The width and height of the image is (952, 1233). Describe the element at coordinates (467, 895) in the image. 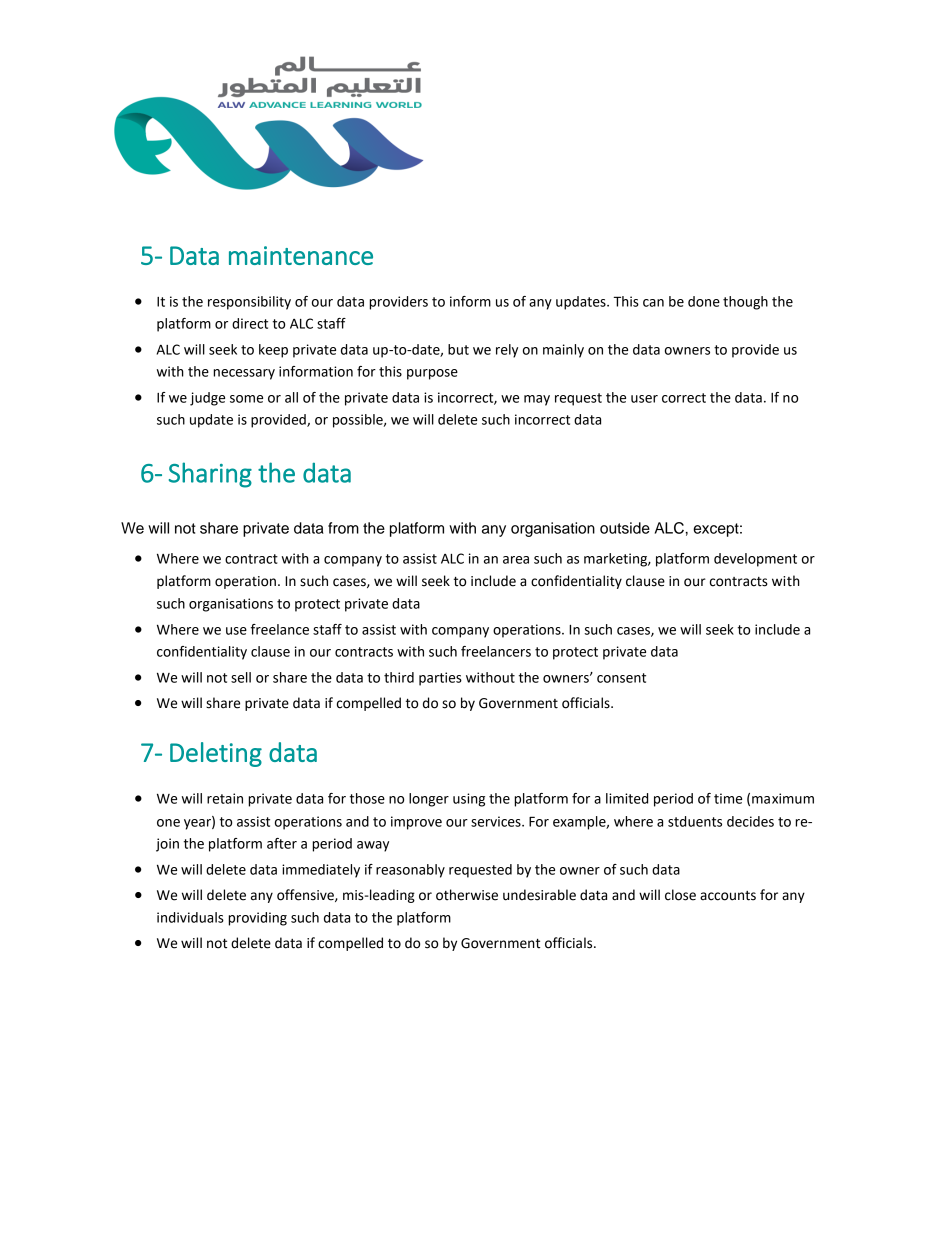

I see `otherwise` at that location.
